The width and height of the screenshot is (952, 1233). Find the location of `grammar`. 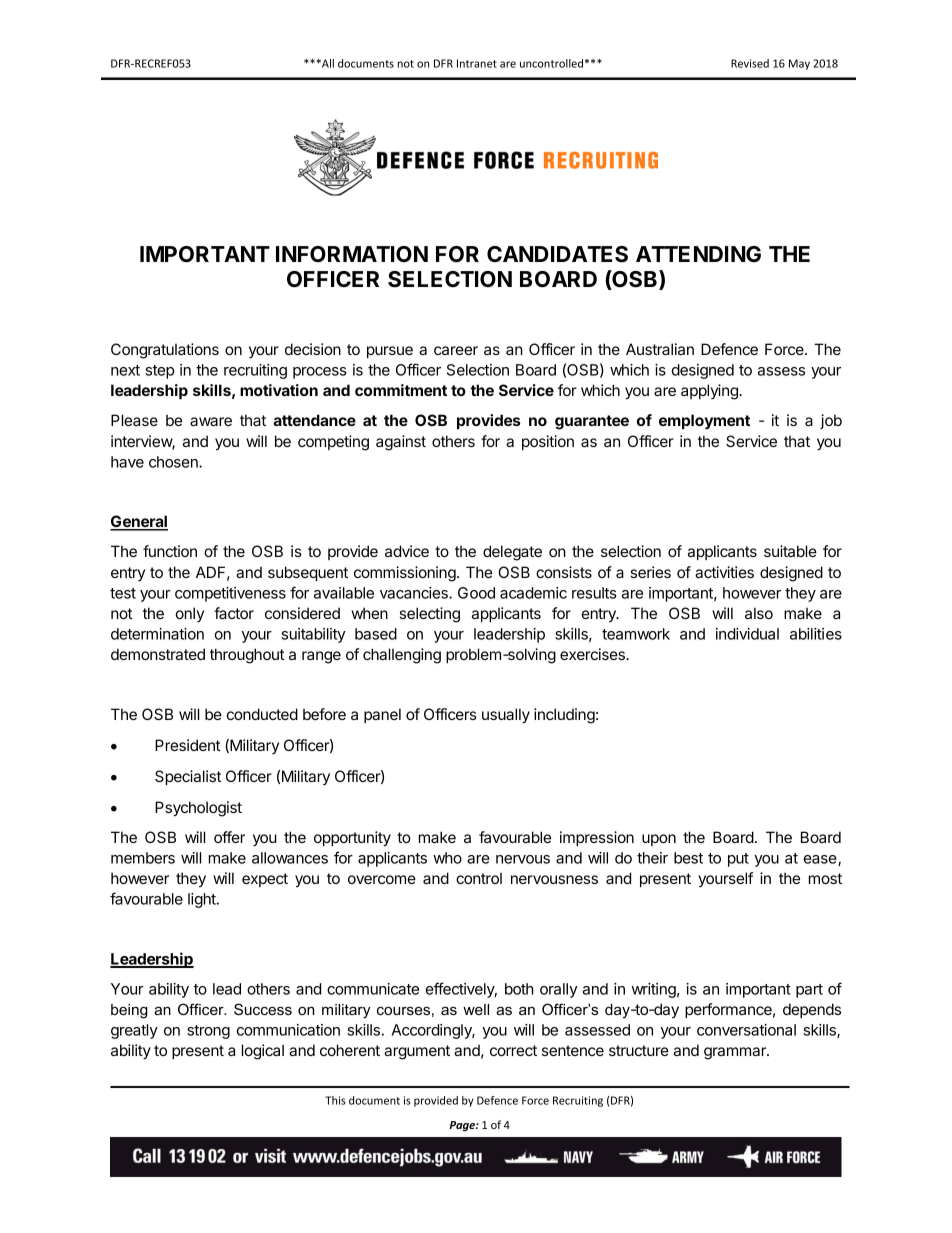

grammar is located at coordinates (736, 1053).
